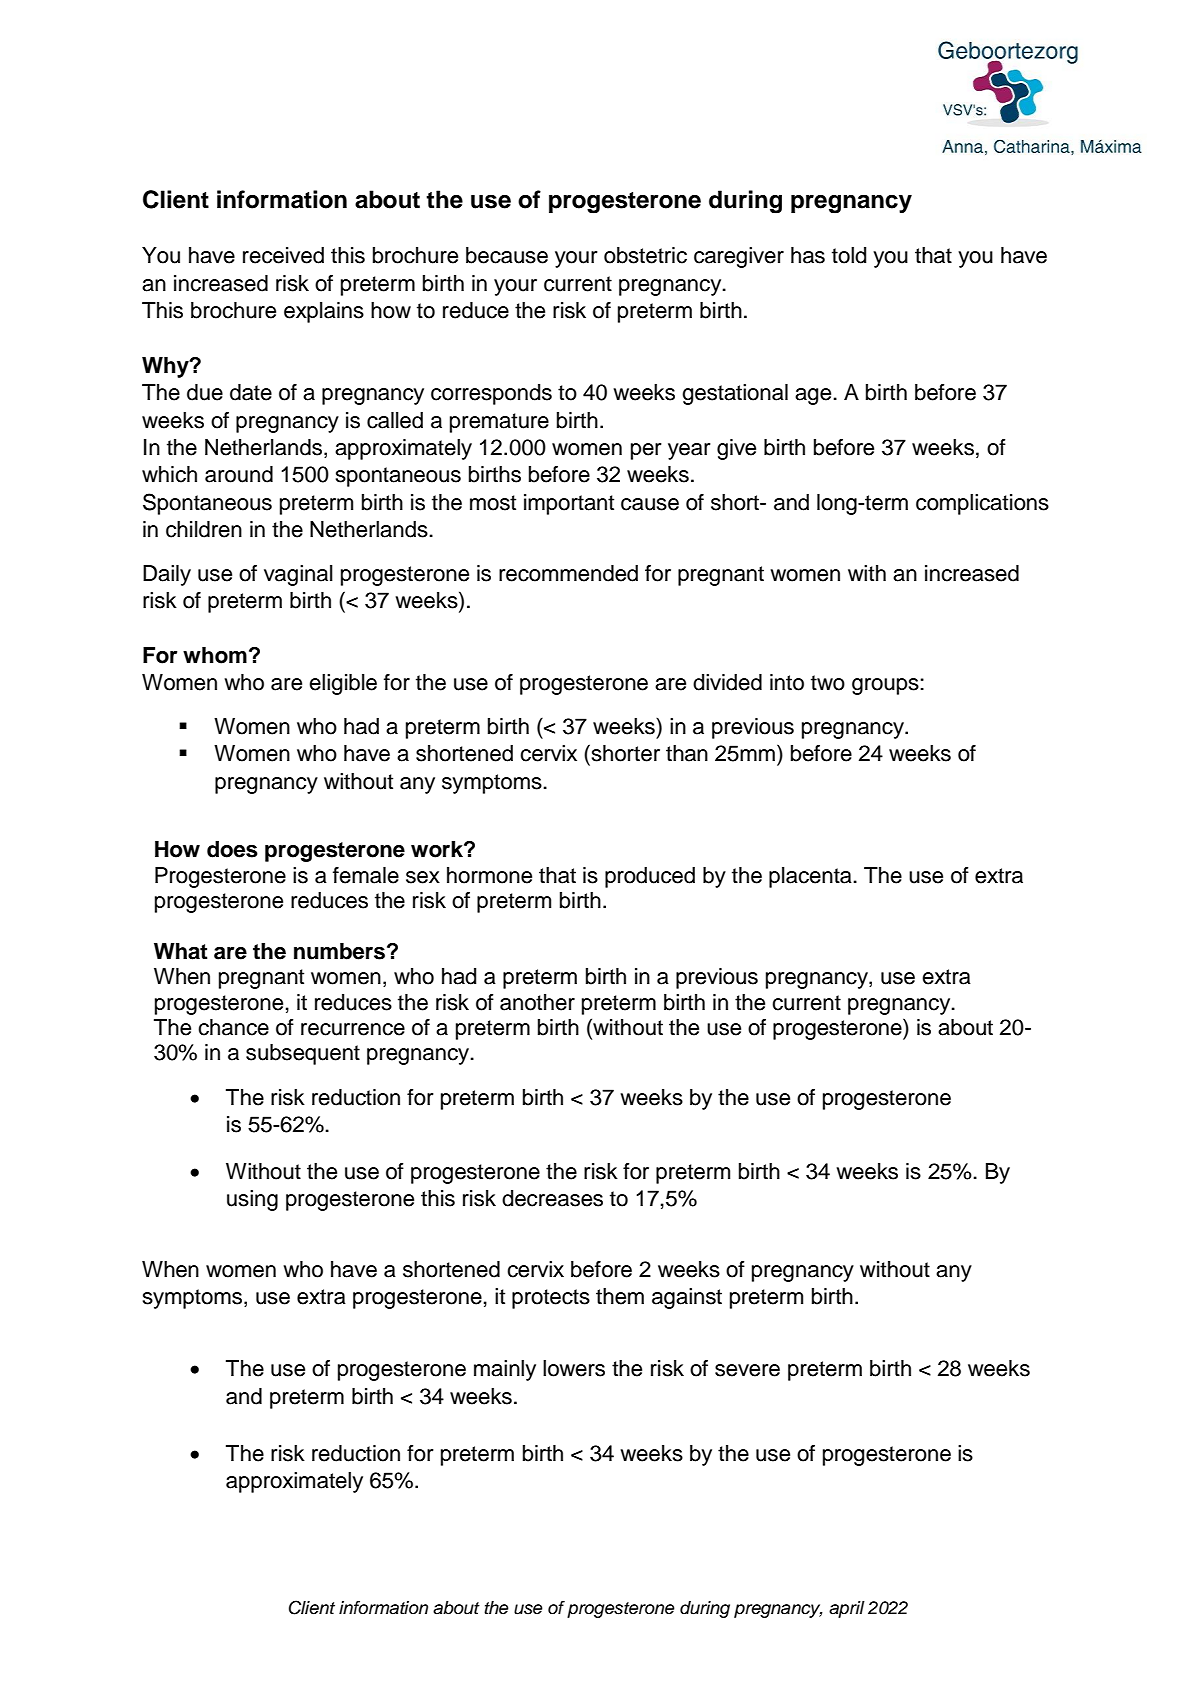 Image resolution: width=1195 pixels, height=1689 pixels. I want to click on subsequent, so click(303, 1054).
